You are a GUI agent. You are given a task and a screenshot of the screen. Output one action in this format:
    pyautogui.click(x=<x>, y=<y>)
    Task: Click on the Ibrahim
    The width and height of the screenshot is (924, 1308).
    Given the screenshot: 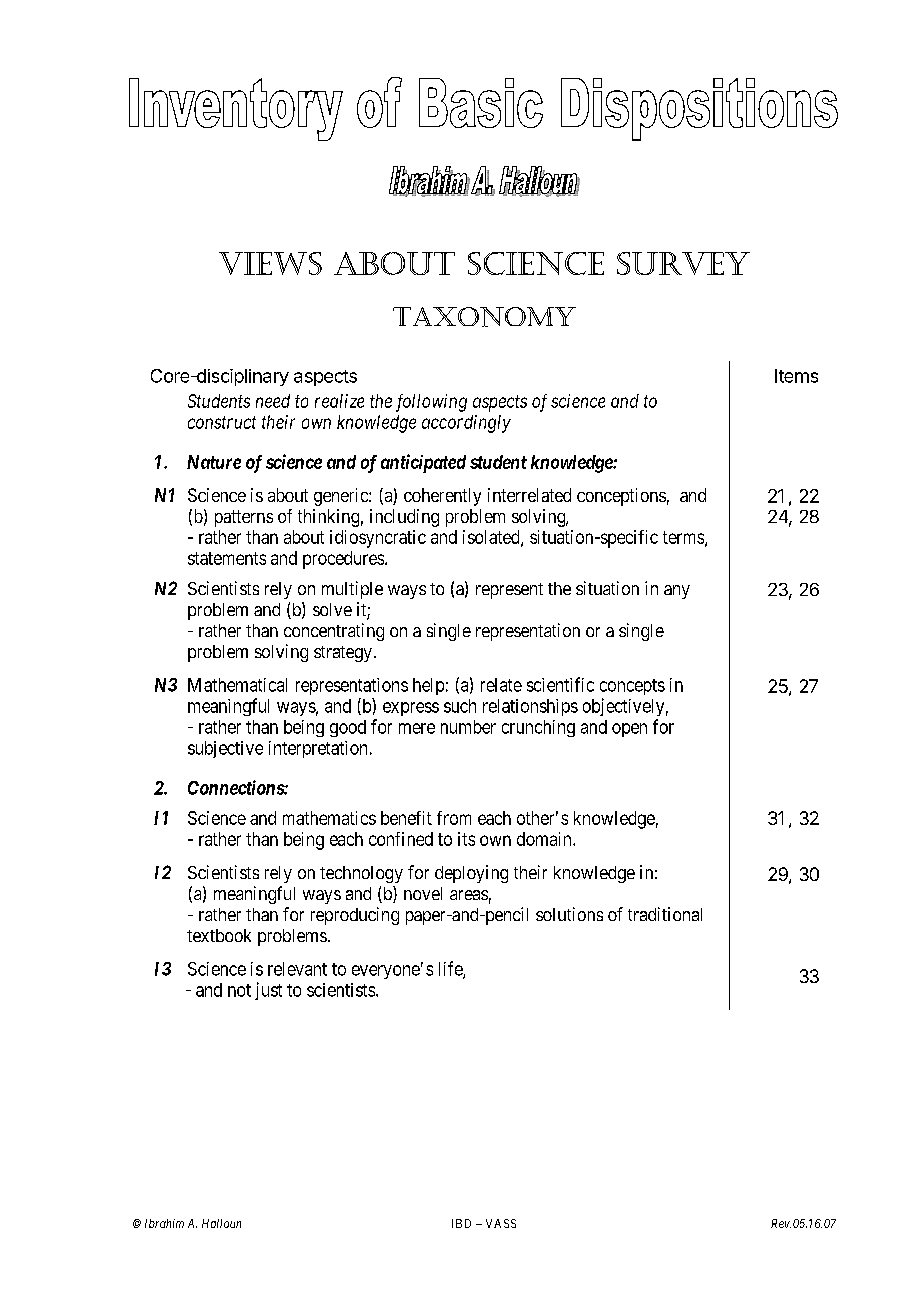 What is the action you would take?
    pyautogui.click(x=164, y=1223)
